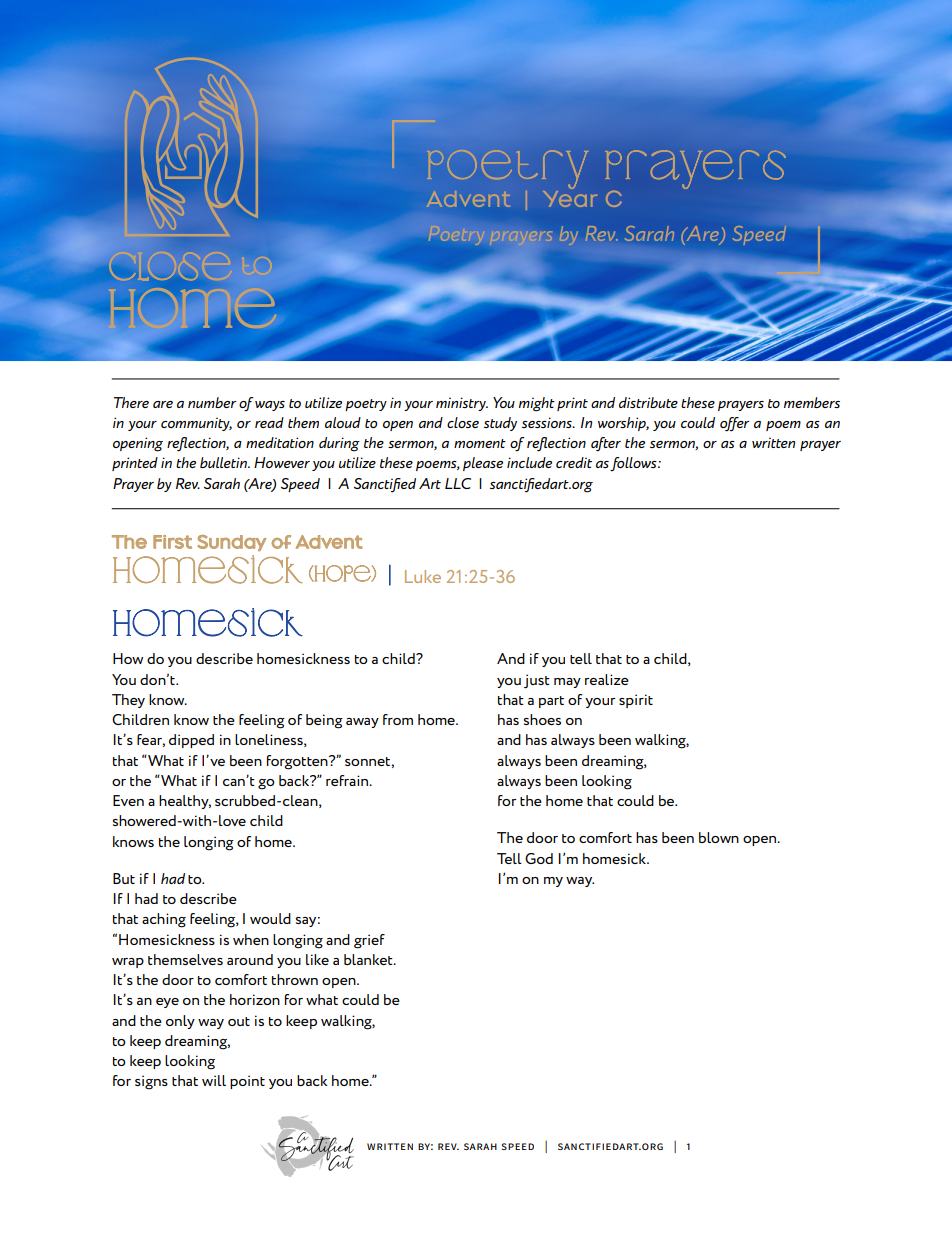 This page has height=1233, width=952. What do you see at coordinates (128, 701) in the page?
I see `They` at bounding box center [128, 701].
